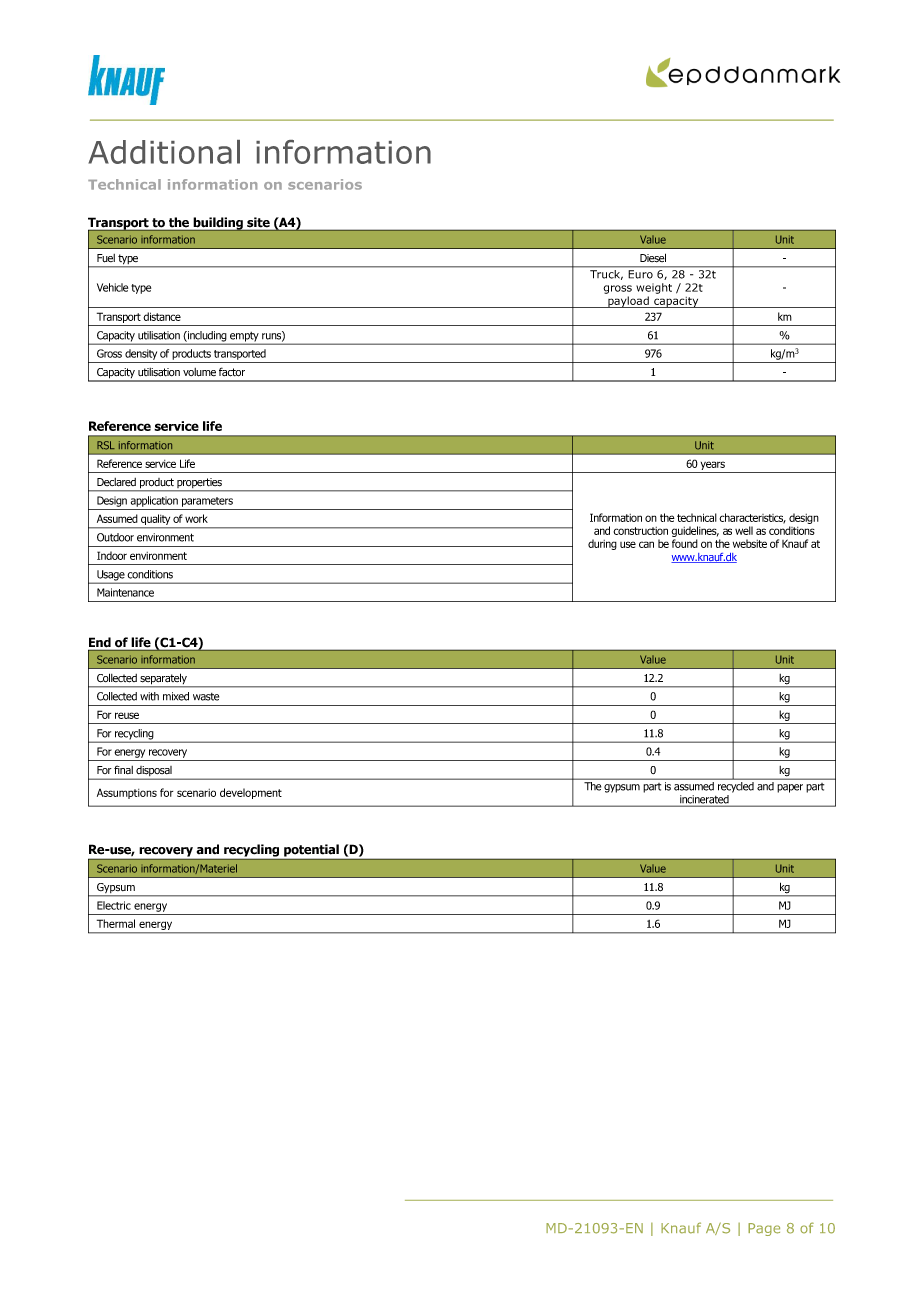  I want to click on Thermal, so click(116, 923).
